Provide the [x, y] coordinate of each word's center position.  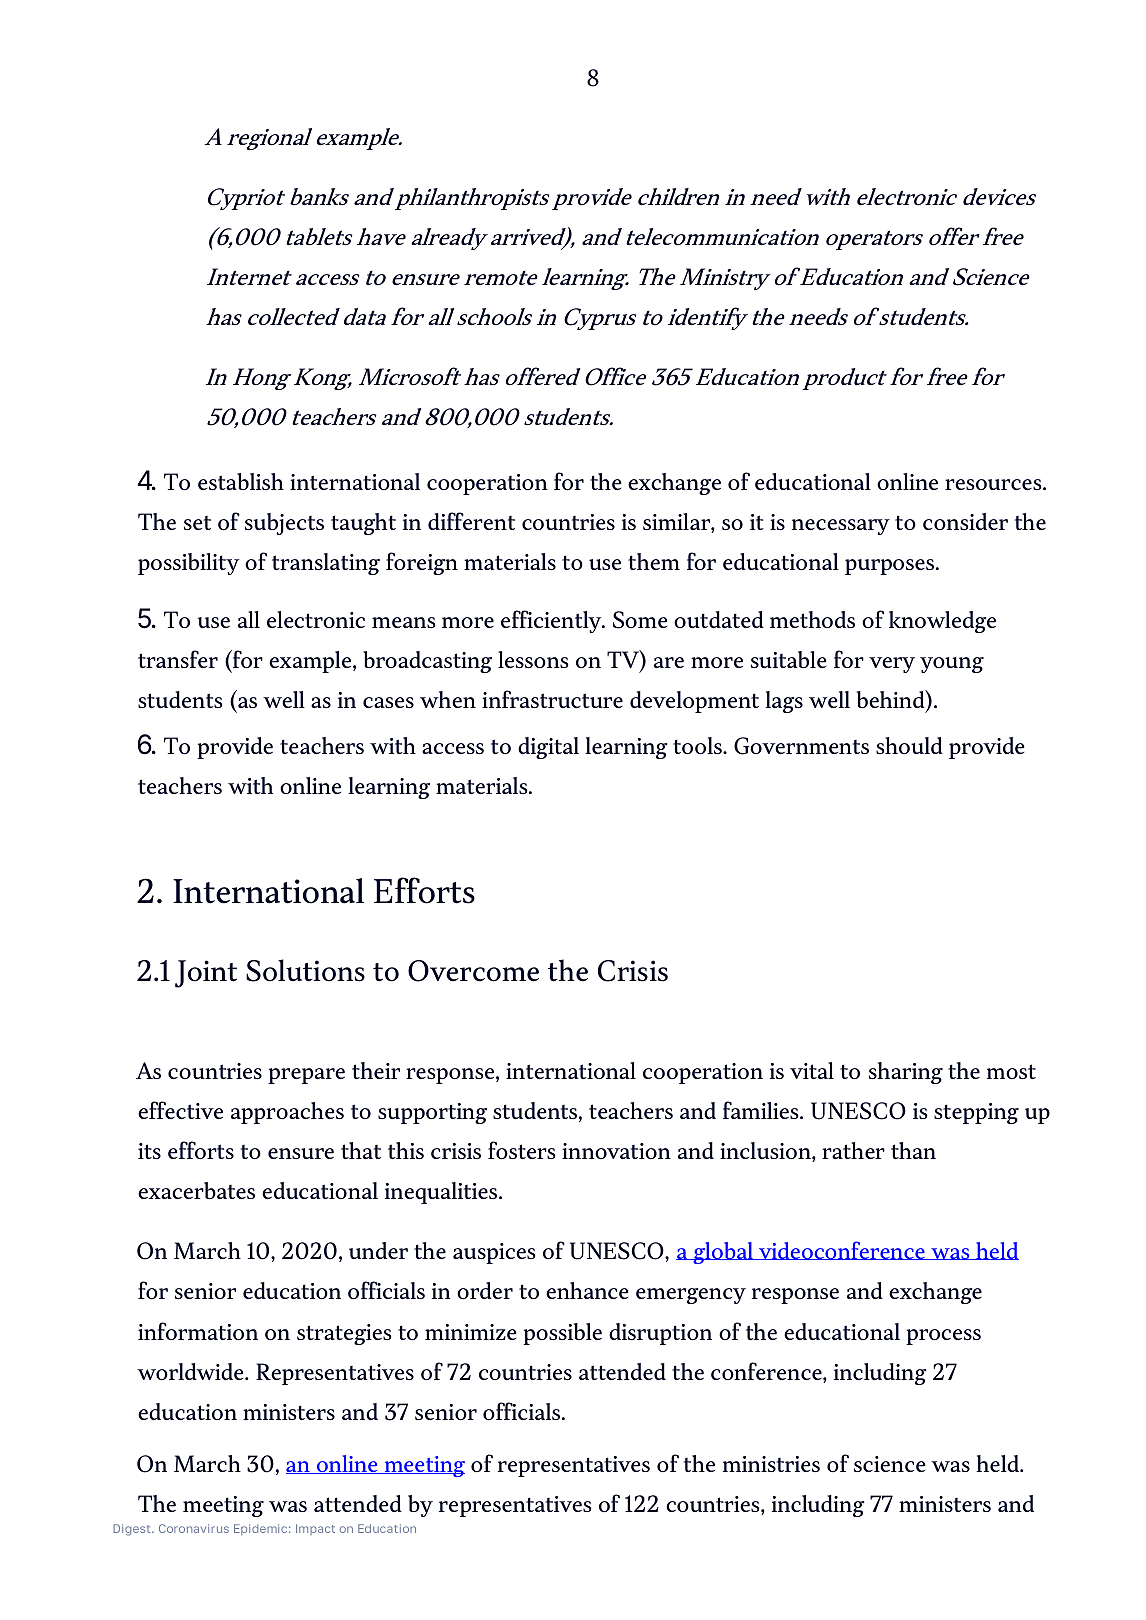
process [943, 1337]
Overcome [473, 971]
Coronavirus [194, 1528]
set [197, 523]
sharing [906, 1073]
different [471, 521]
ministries [771, 1464]
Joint [206, 974]
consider [965, 521]
